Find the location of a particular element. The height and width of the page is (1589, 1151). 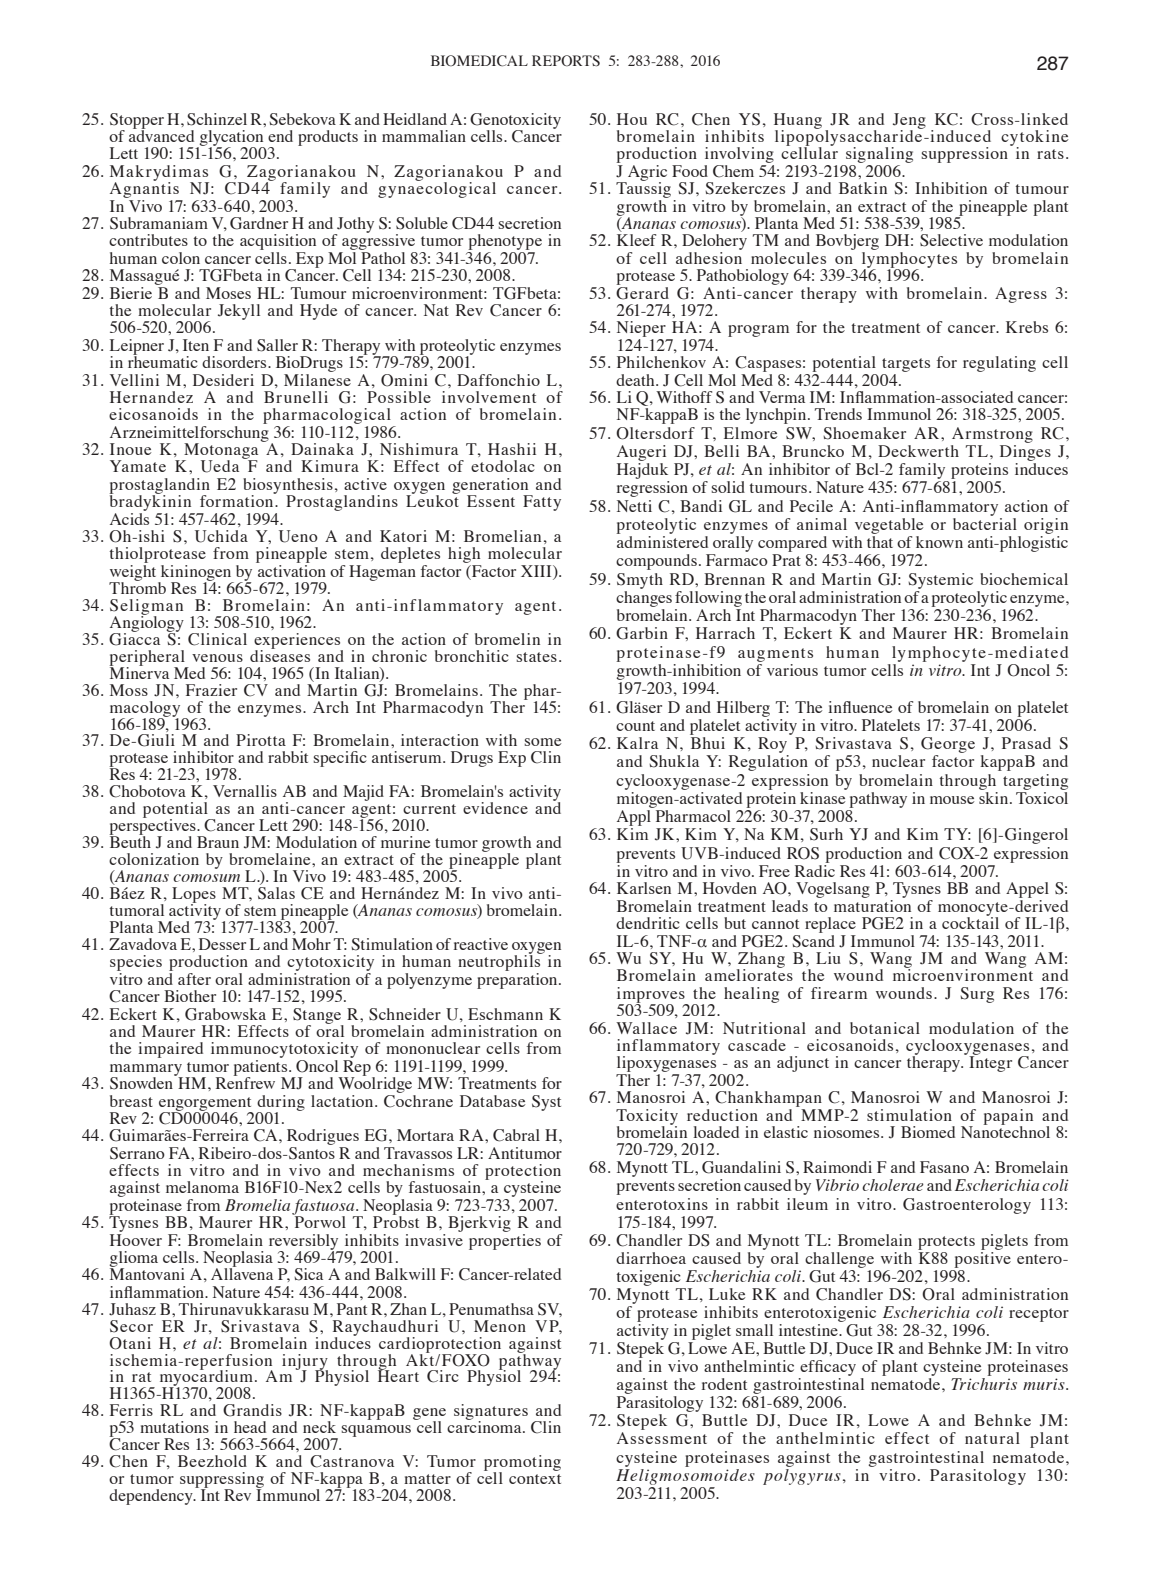

Surg is located at coordinates (977, 995).
